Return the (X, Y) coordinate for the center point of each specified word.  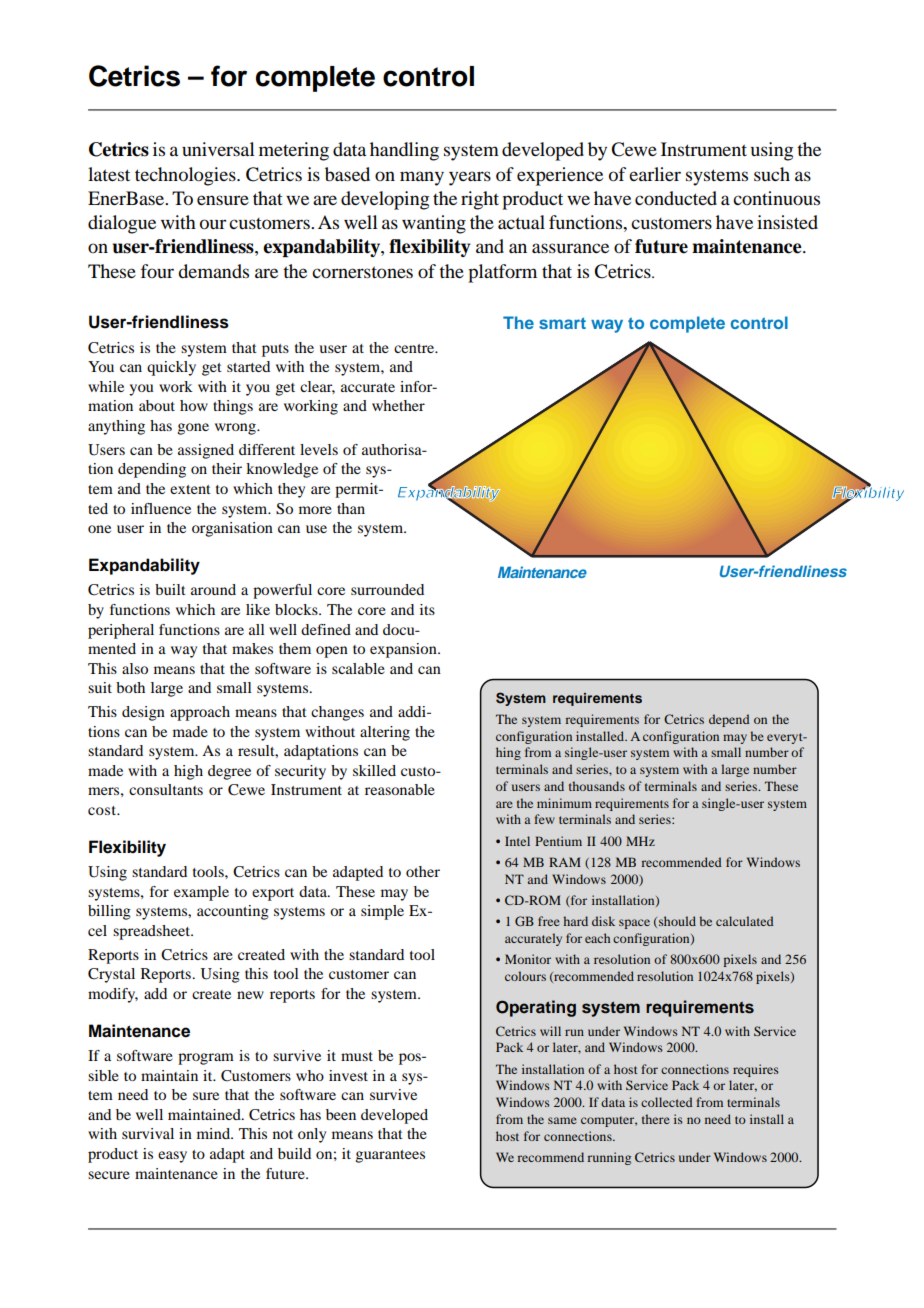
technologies (186, 176)
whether (398, 405)
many (422, 178)
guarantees (390, 1156)
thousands (597, 786)
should (677, 921)
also (135, 668)
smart (562, 323)
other (423, 871)
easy (172, 1157)
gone (193, 429)
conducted (676, 198)
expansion (404, 650)
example (201, 893)
